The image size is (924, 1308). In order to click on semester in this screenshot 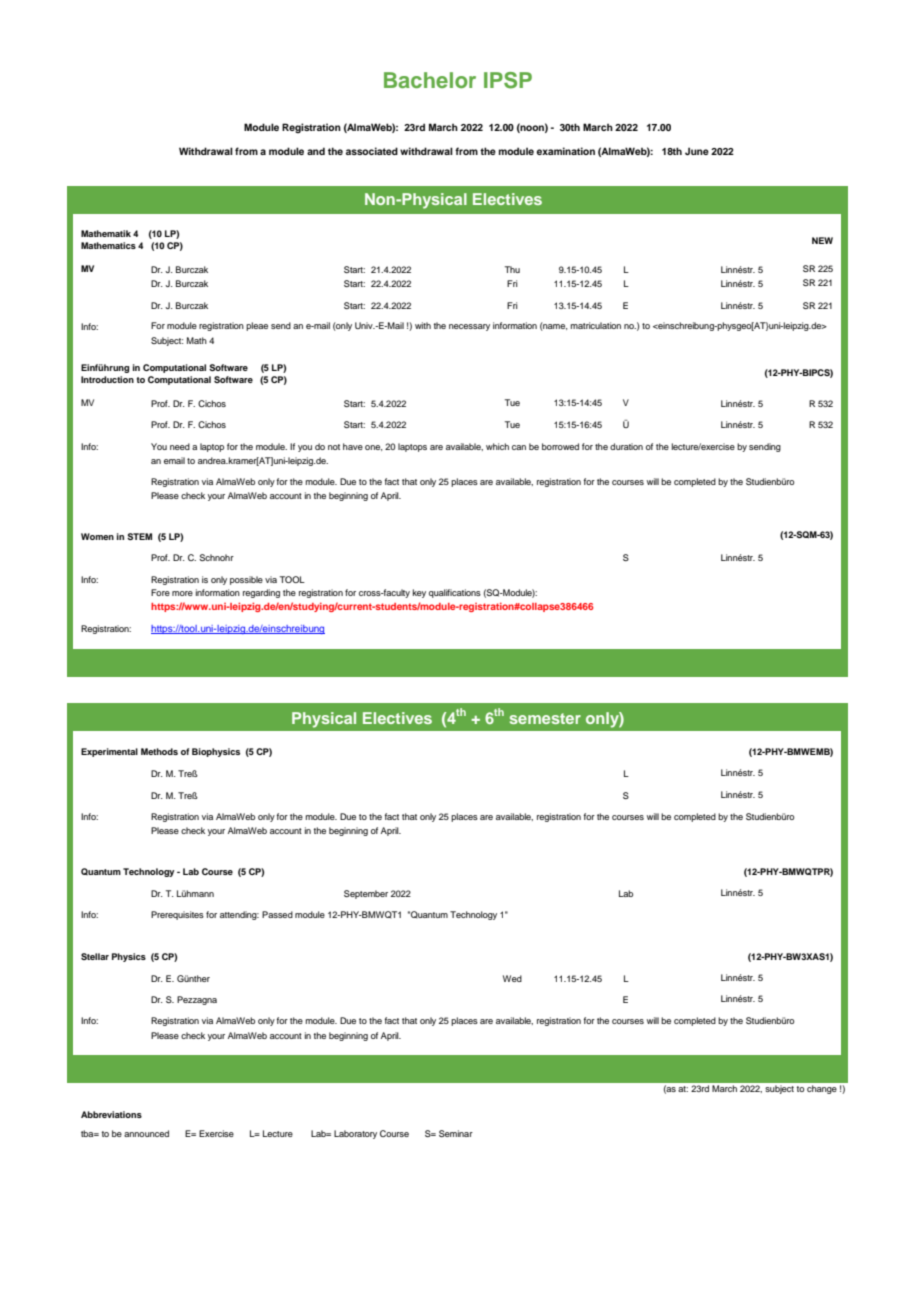, I will do `click(545, 718)`.
